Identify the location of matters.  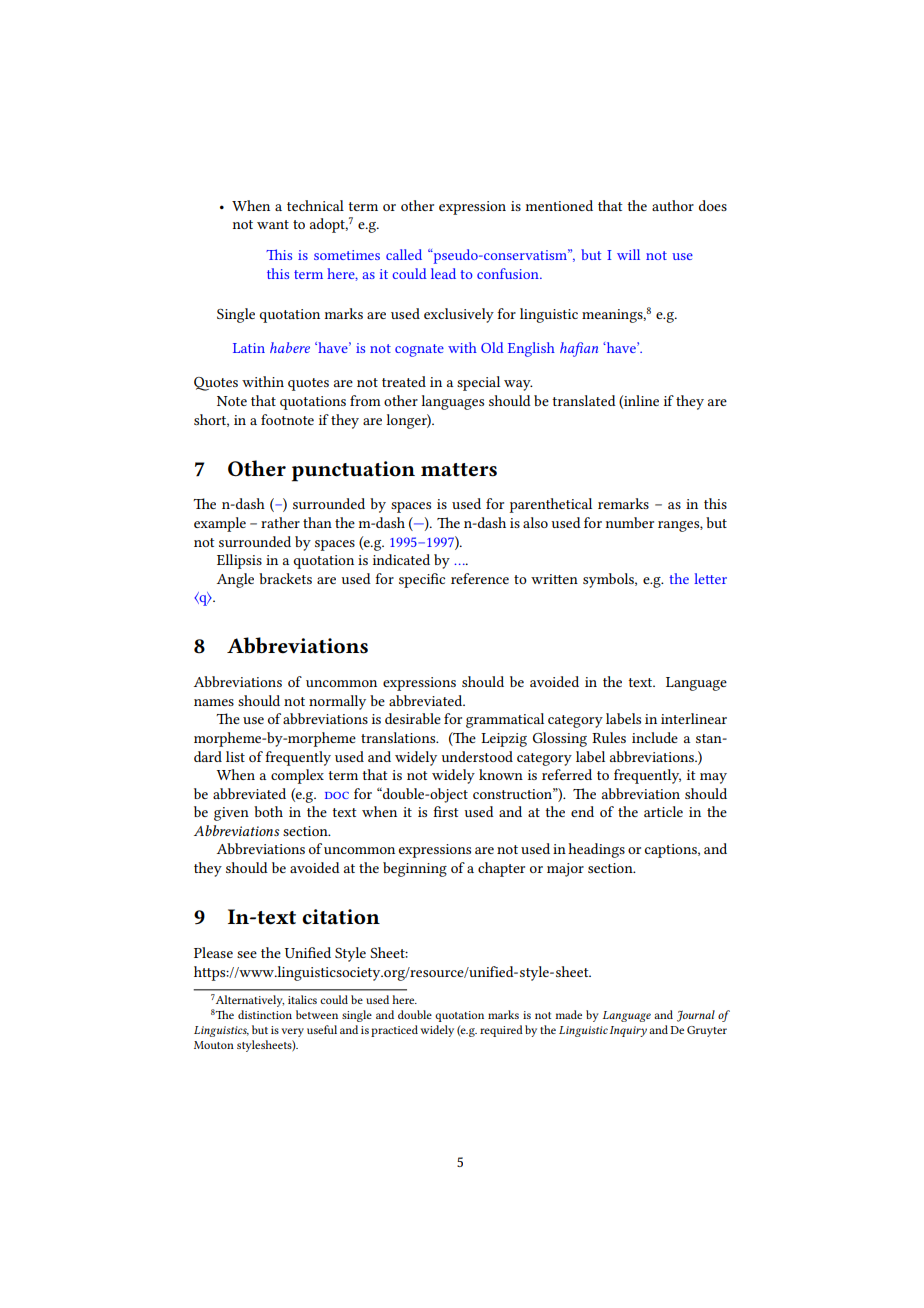
(459, 470).
